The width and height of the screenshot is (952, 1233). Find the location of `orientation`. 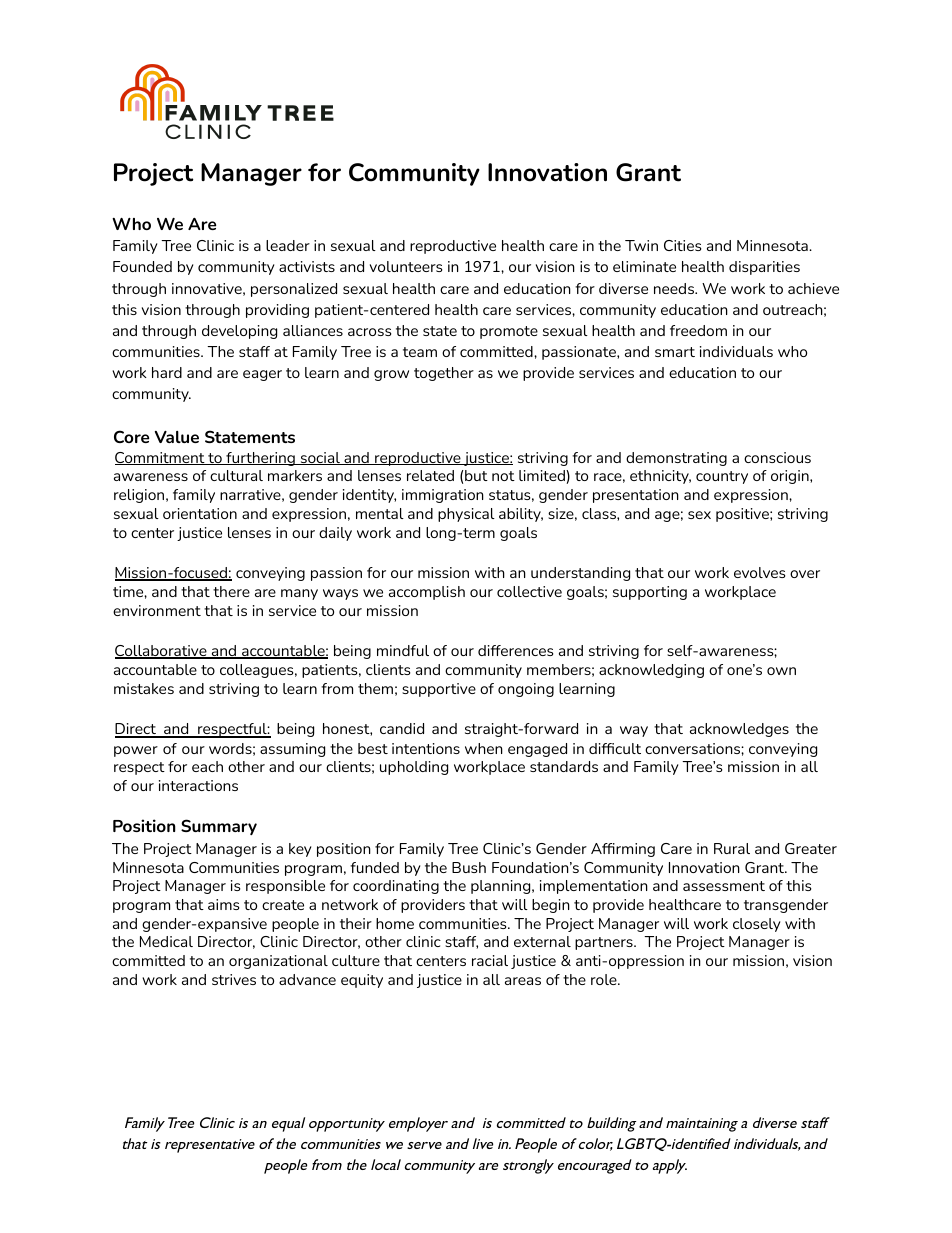

orientation is located at coordinates (200, 513).
